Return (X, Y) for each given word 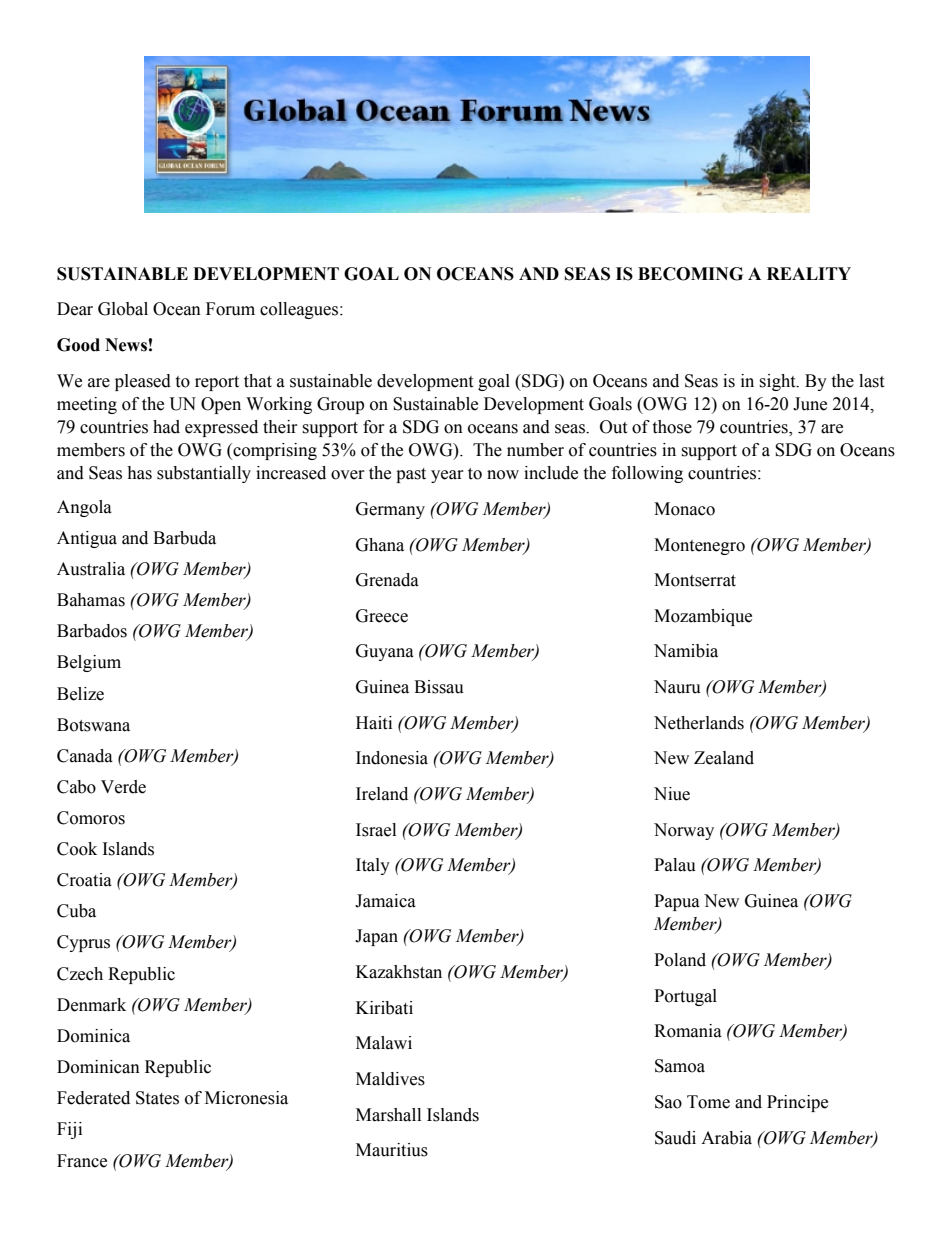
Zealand (724, 758)
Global (123, 309)
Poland (680, 960)
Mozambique (703, 617)
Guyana (385, 652)
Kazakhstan (399, 972)
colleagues (300, 310)
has (139, 473)
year (447, 476)
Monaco (684, 509)
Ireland (382, 794)
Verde (123, 787)
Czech (80, 974)
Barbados (92, 631)
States (157, 1098)
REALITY (809, 273)
